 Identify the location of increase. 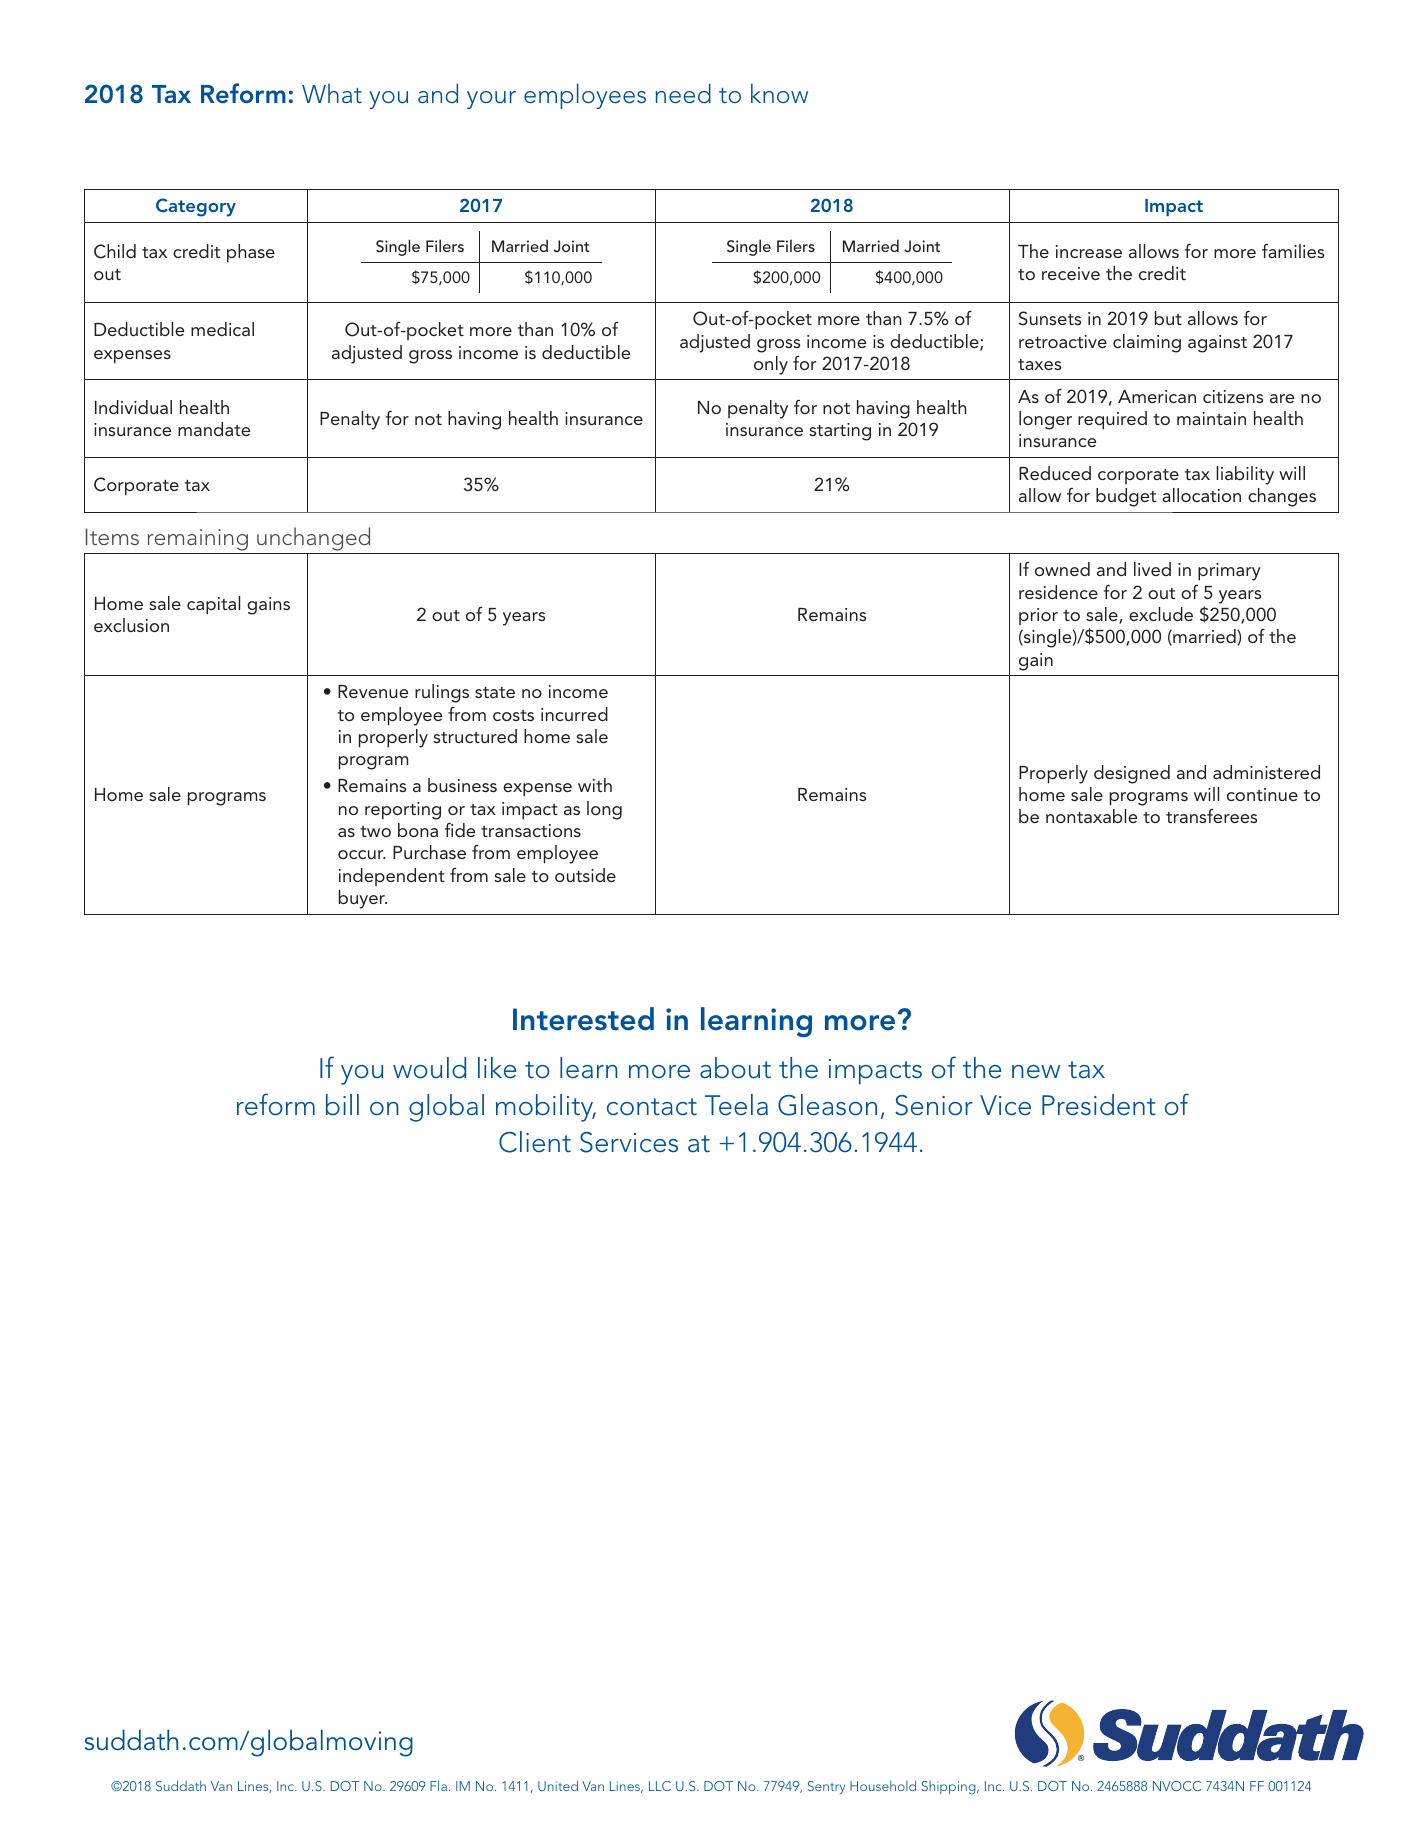
(1089, 251).
